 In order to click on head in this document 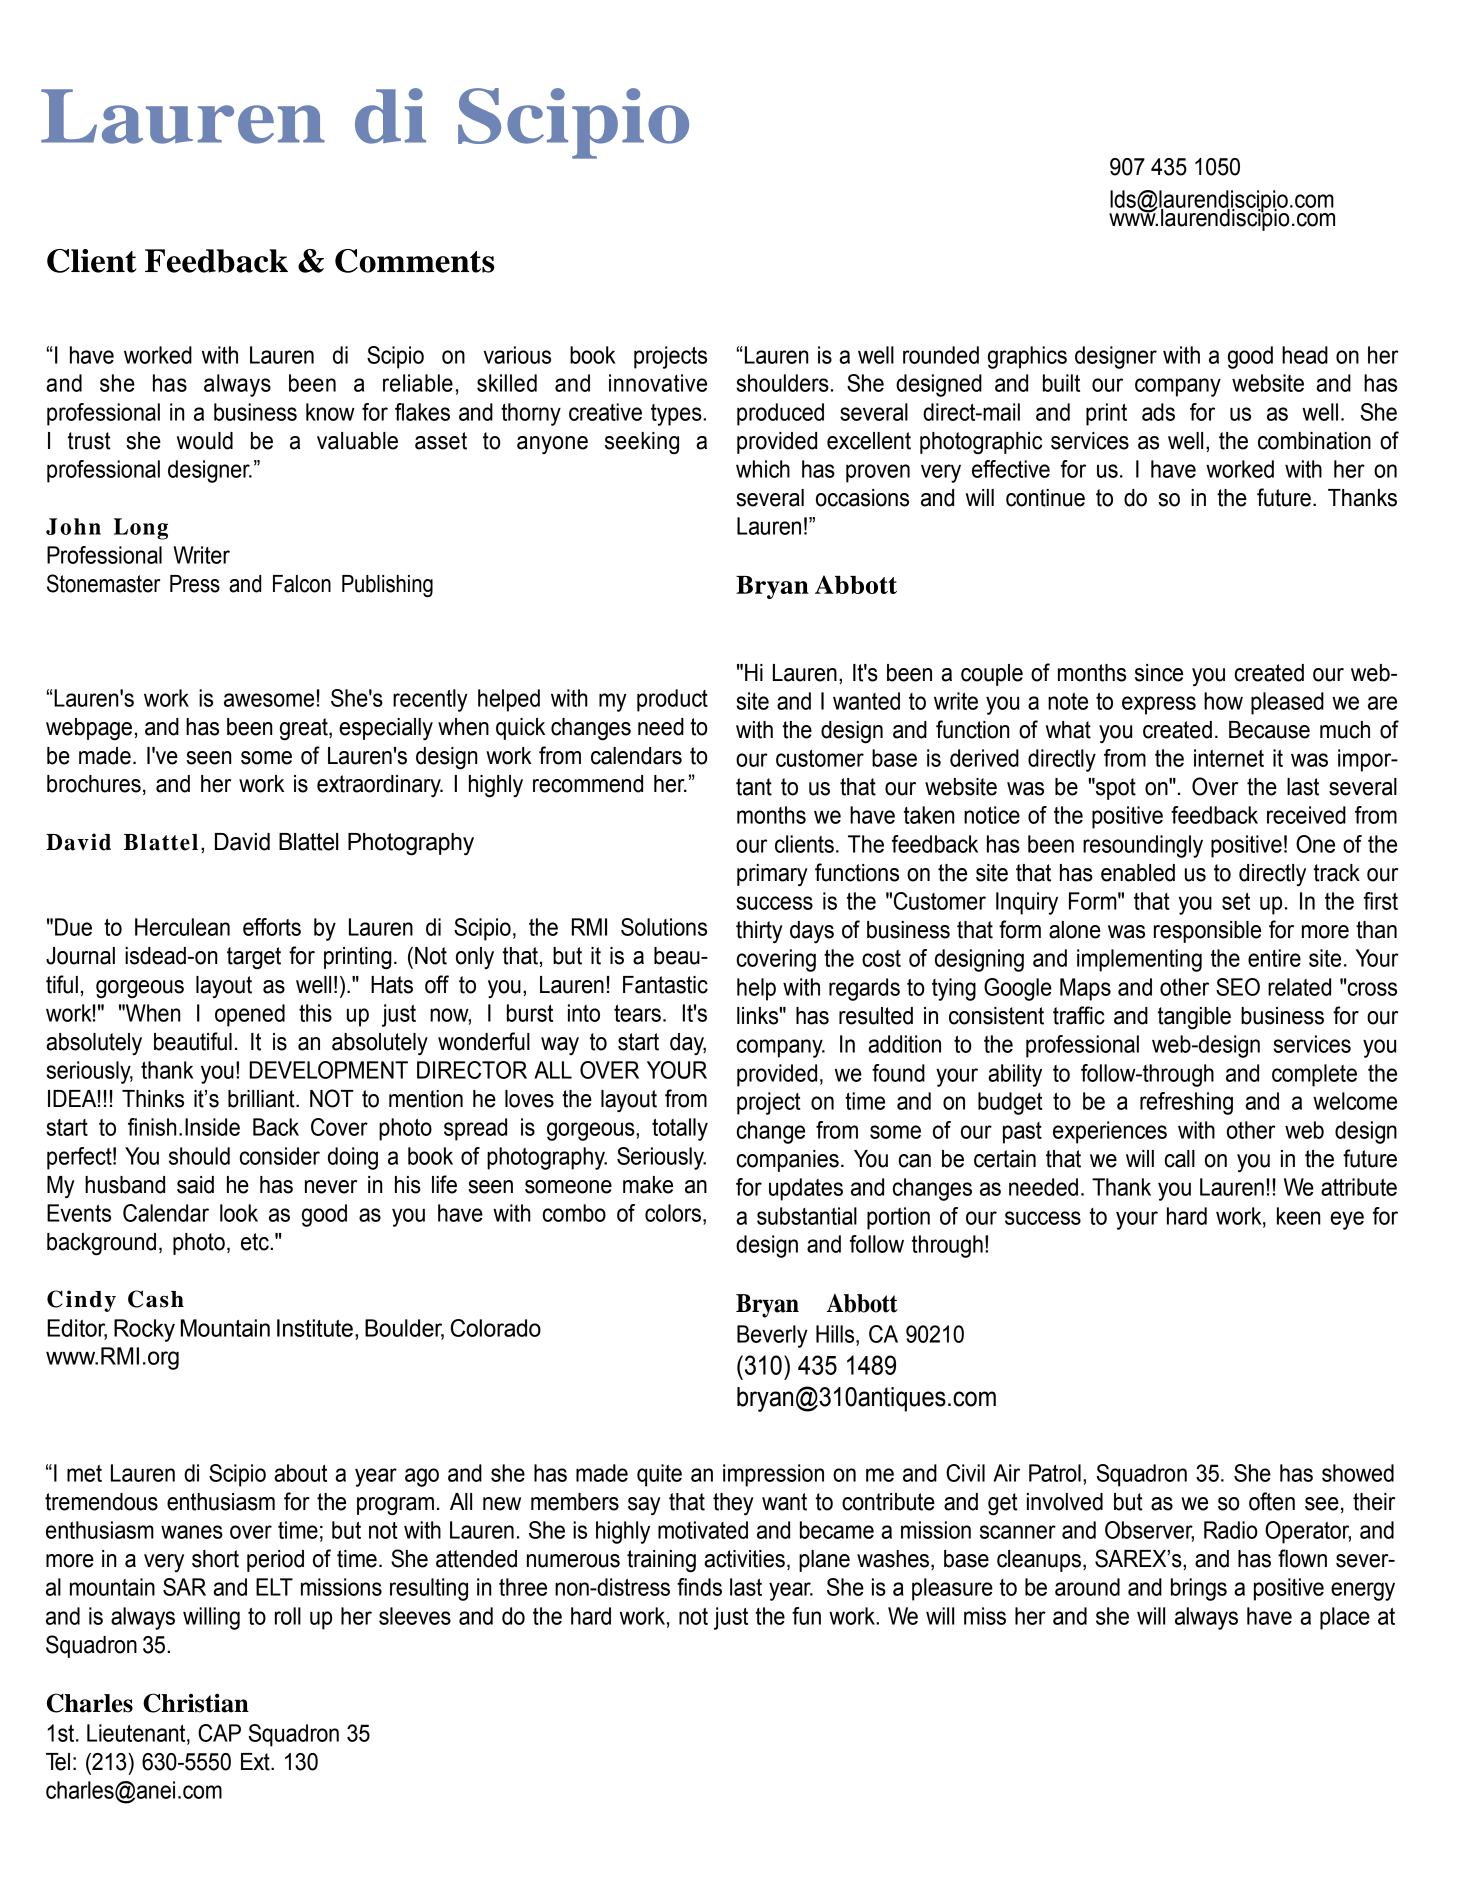, I will do `click(1305, 355)`.
